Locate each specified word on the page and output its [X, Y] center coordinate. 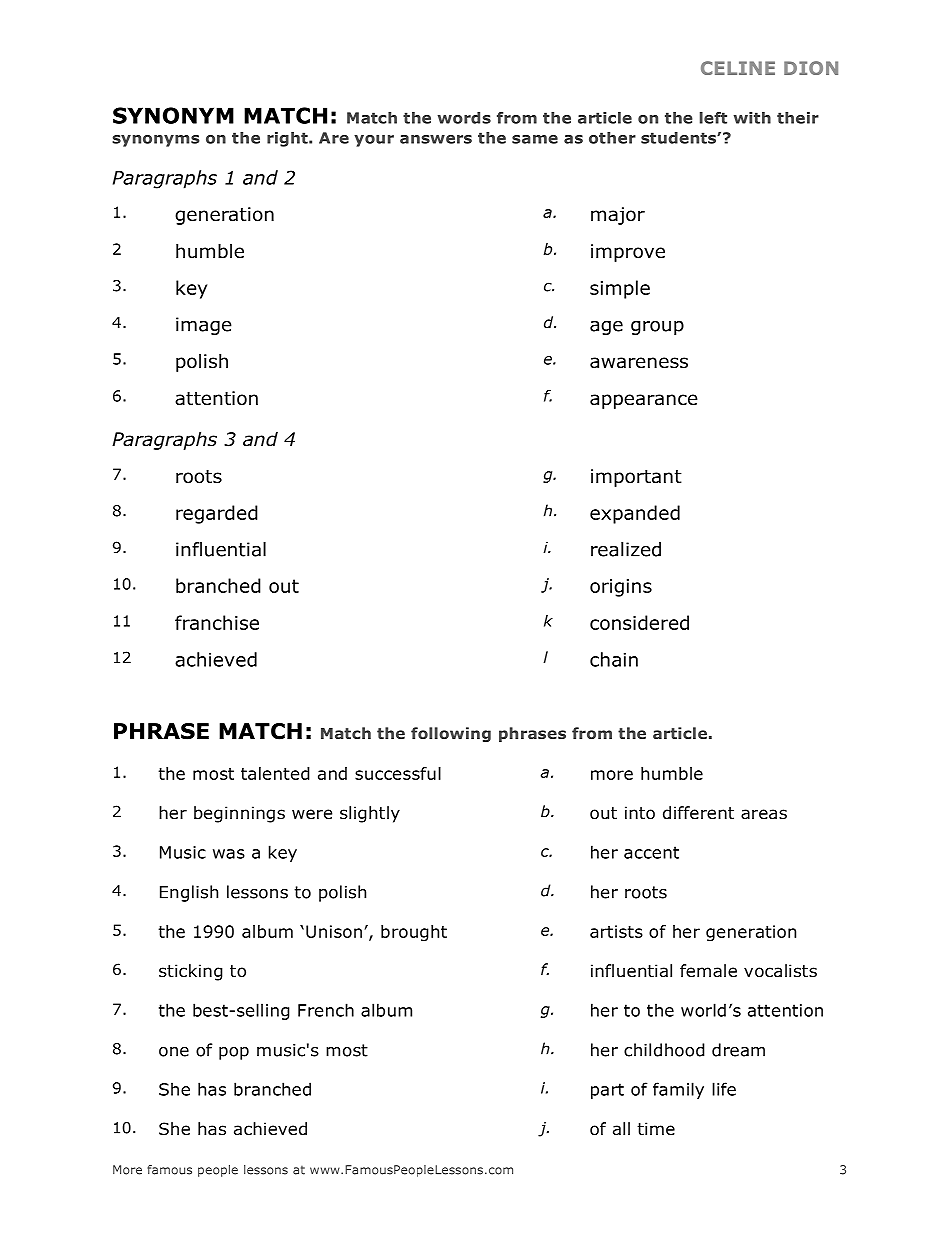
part [607, 1091]
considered [639, 622]
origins [621, 588]
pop [234, 1053]
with [752, 118]
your [374, 141]
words [464, 118]
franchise [217, 622]
